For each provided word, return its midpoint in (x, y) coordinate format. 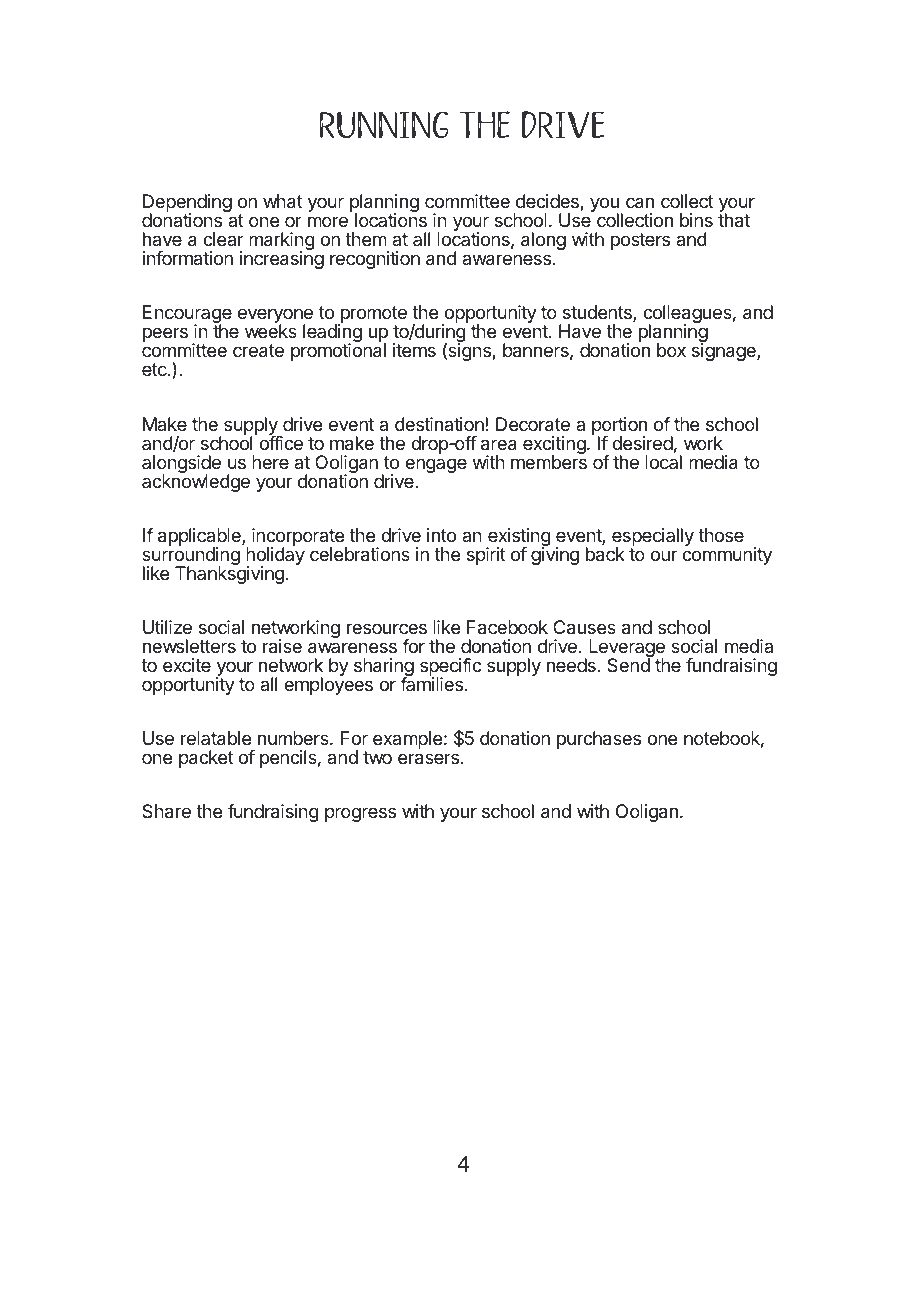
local (663, 461)
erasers (428, 759)
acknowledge (196, 482)
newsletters (189, 646)
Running (384, 124)
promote (372, 316)
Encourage (187, 315)
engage (436, 465)
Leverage (627, 649)
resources (387, 628)
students (598, 313)
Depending (187, 204)
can (640, 203)
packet (206, 759)
